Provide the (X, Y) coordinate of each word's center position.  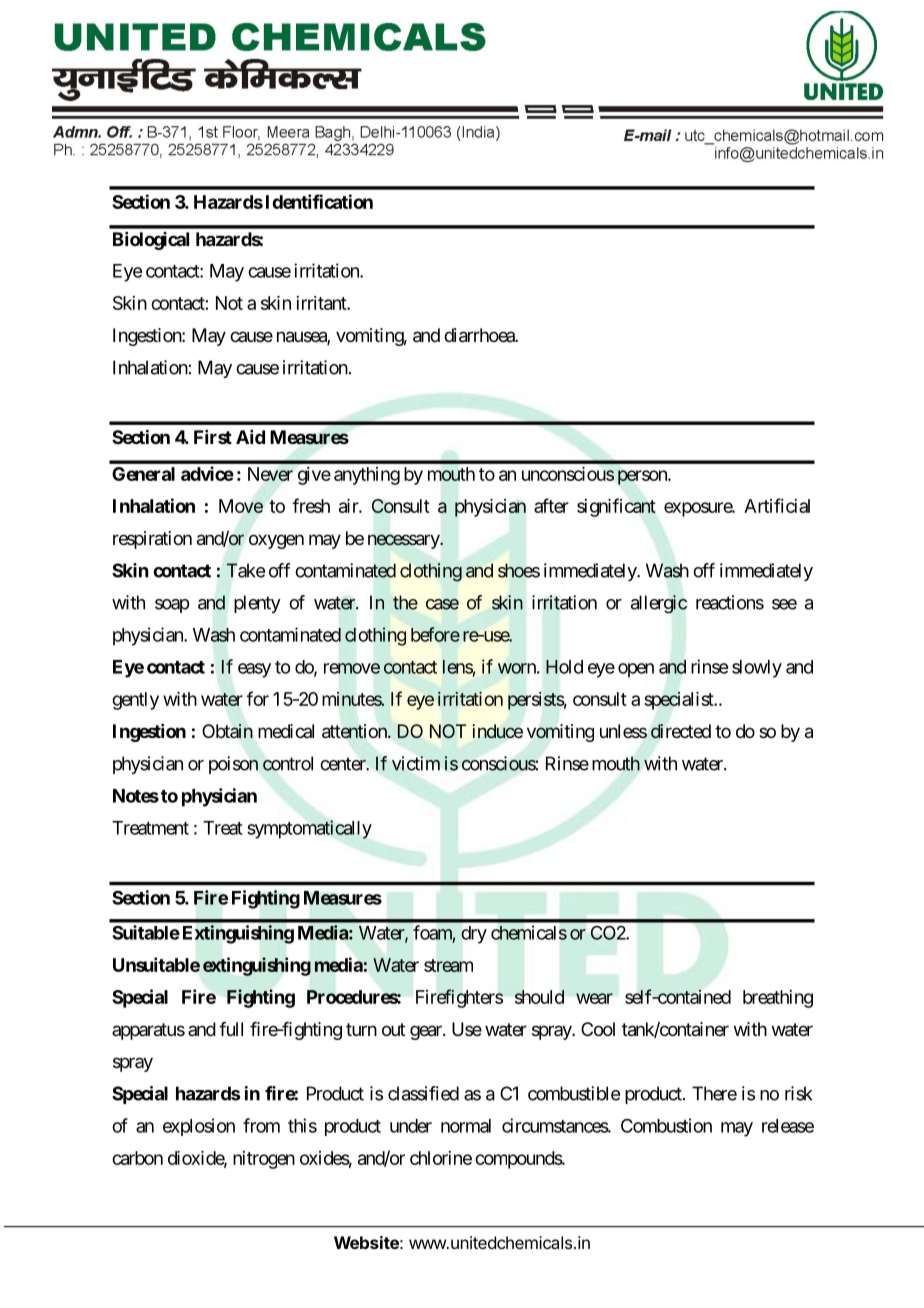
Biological (151, 241)
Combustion (666, 1125)
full (231, 1029)
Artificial (777, 505)
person (643, 477)
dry (474, 935)
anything (367, 476)
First (213, 437)
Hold (564, 667)
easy (254, 670)
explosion (199, 1127)
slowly (757, 669)
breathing (778, 999)
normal (466, 1126)
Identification (319, 201)
